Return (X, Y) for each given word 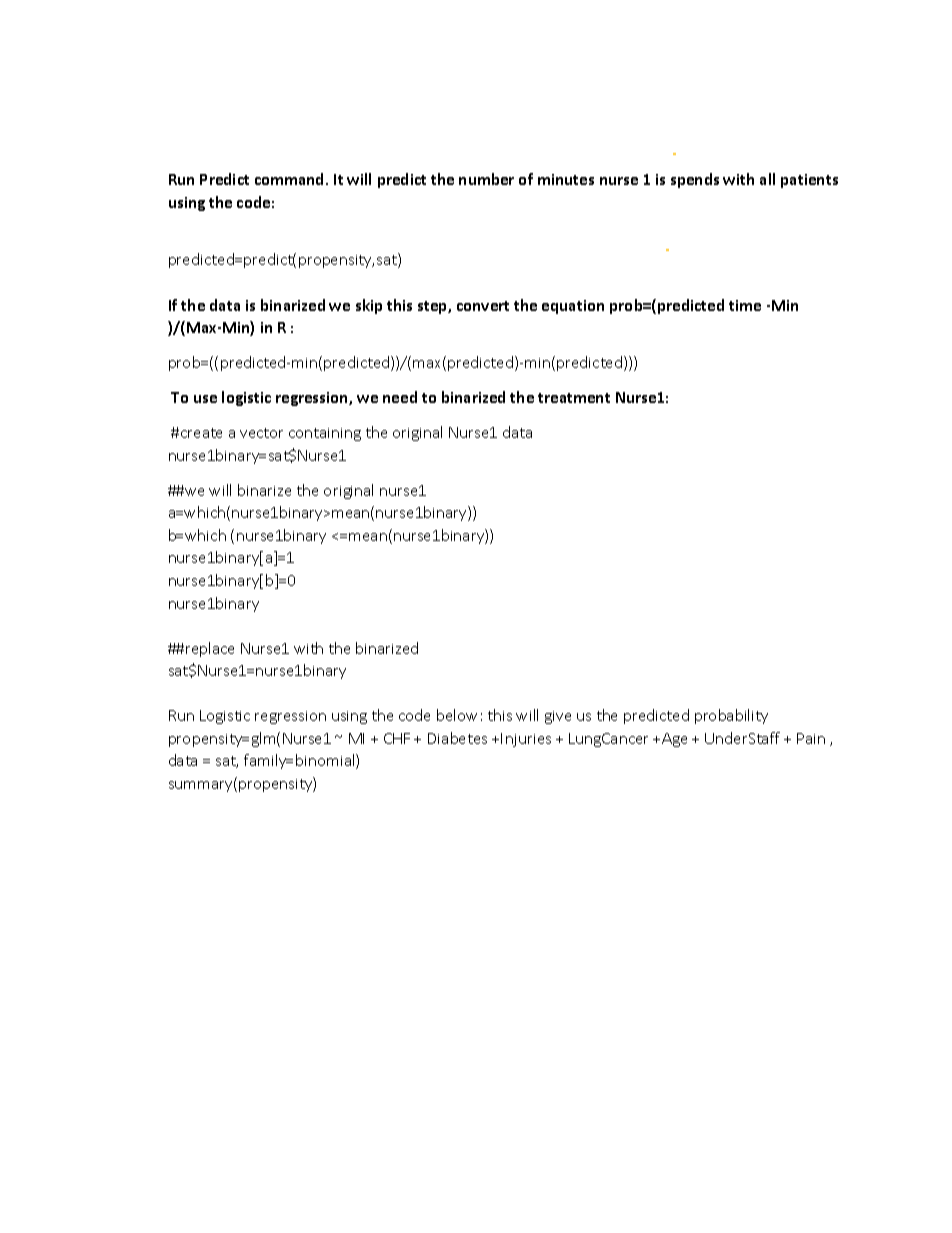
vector (261, 433)
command (291, 179)
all (767, 179)
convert (483, 306)
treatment (574, 398)
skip (369, 306)
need (400, 397)
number (486, 179)
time (745, 305)
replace (210, 649)
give (558, 717)
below (457, 715)
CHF (397, 738)
